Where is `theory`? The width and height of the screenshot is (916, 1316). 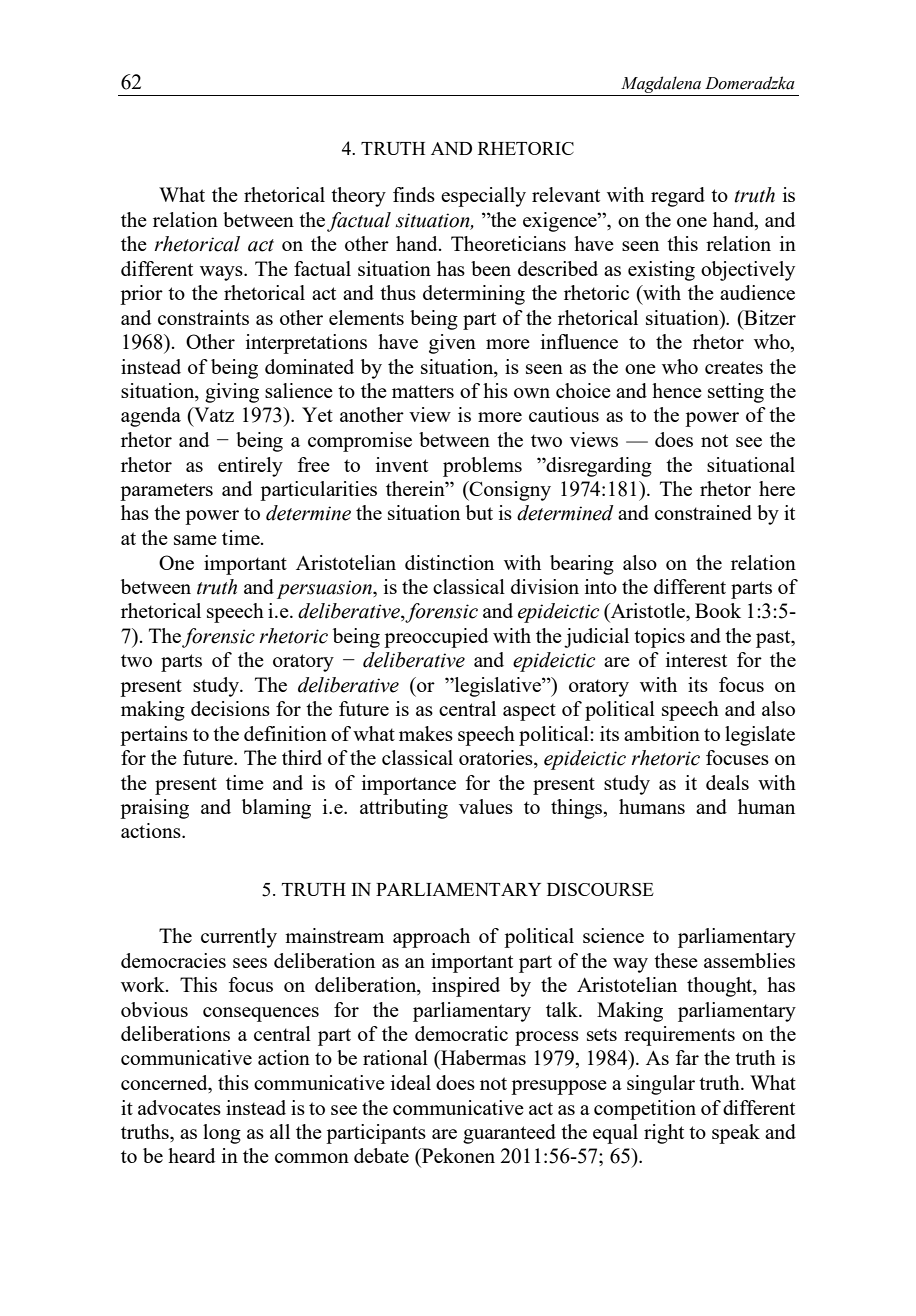
theory is located at coordinates (358, 197).
